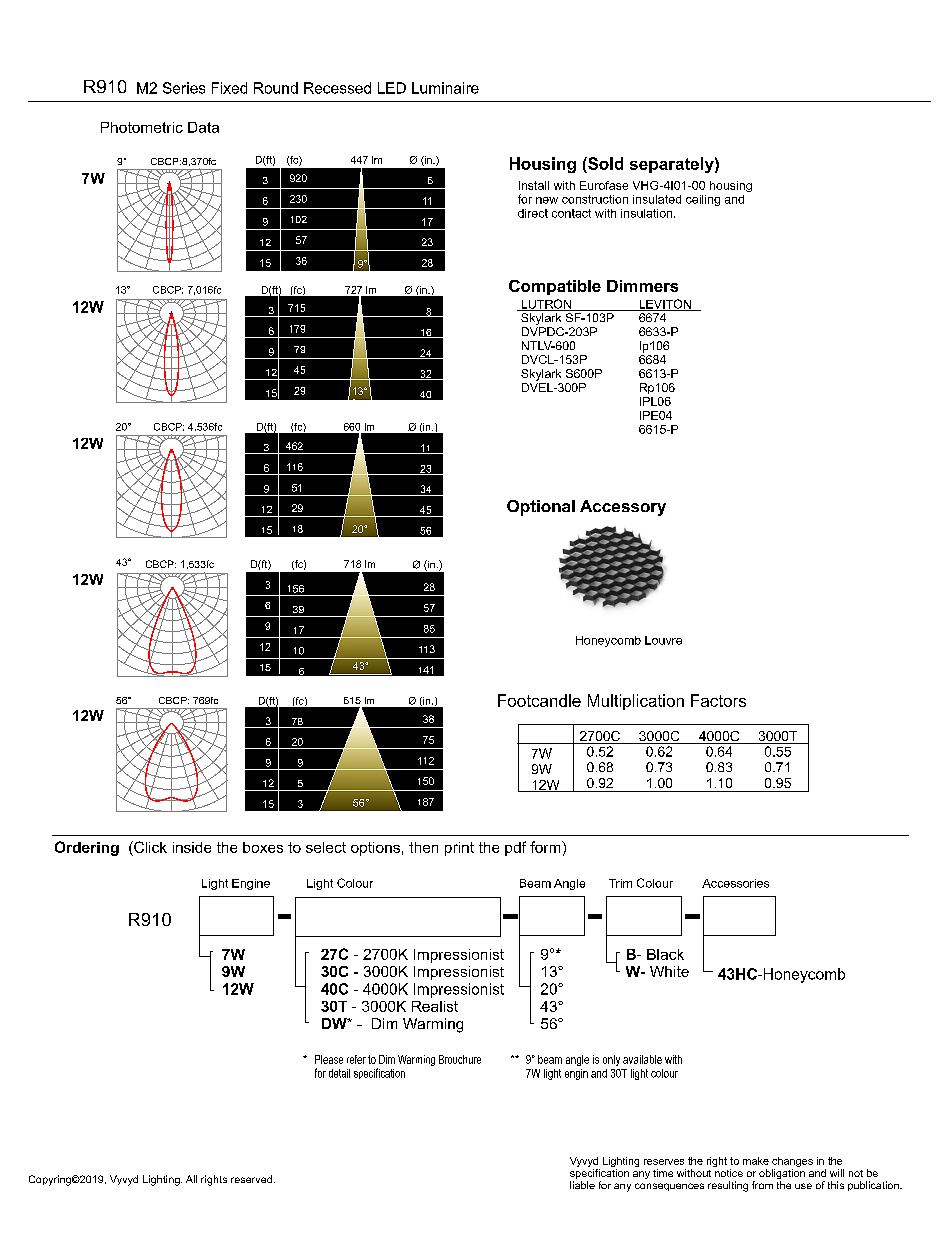 Image resolution: width=952 pixels, height=1233 pixels. Describe the element at coordinates (555, 287) in the page. I see `Compatible` at that location.
